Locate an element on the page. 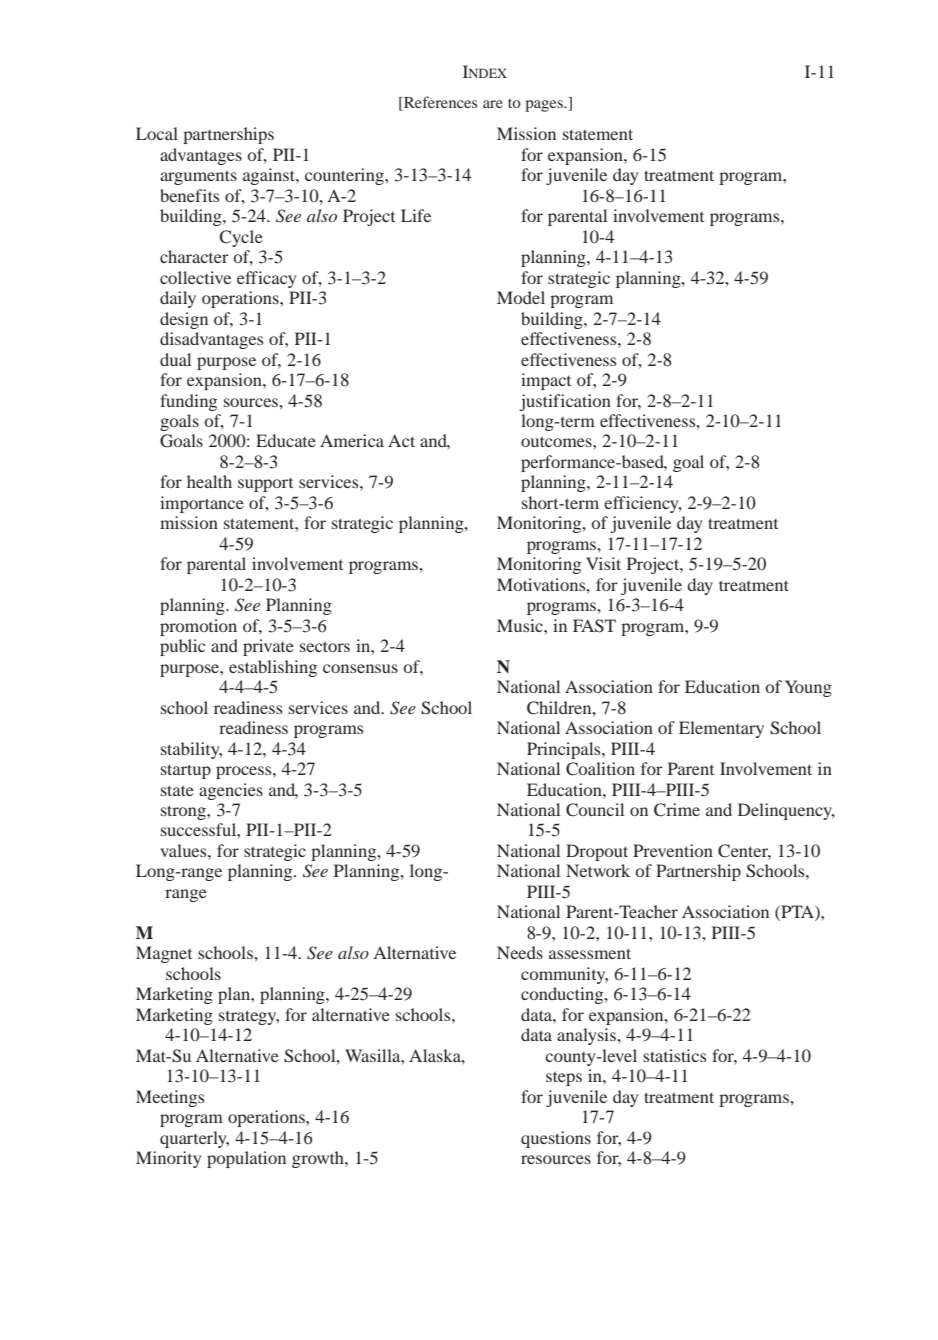  arguments is located at coordinates (198, 177).
